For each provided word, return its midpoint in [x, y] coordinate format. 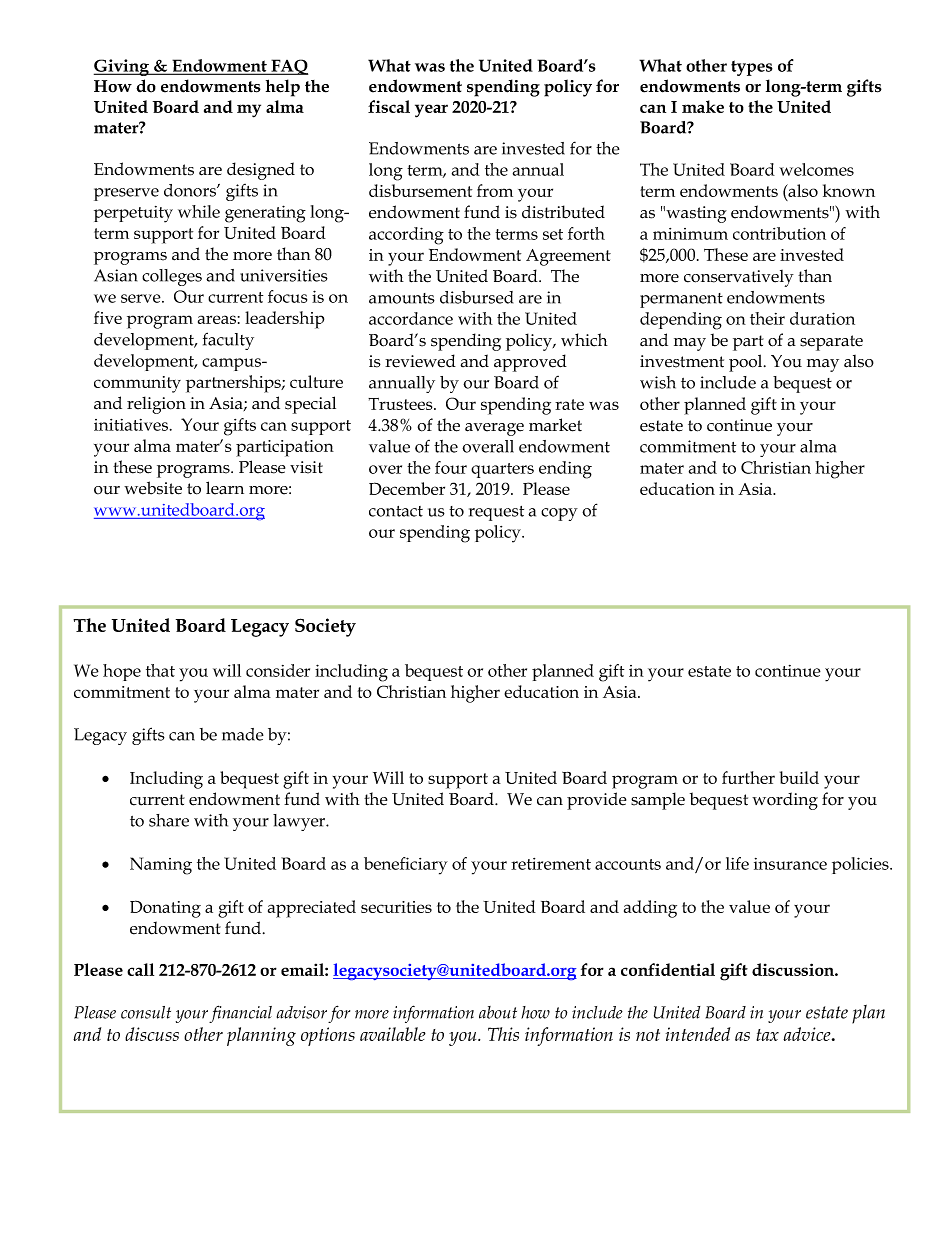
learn [225, 488]
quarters [502, 470]
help [283, 88]
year [431, 111]
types [752, 68]
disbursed [476, 297]
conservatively [739, 278]
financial [240, 1014]
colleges [172, 277]
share [169, 820]
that [160, 670]
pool [747, 363]
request [496, 513]
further [748, 777]
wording [785, 801]
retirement [551, 864]
